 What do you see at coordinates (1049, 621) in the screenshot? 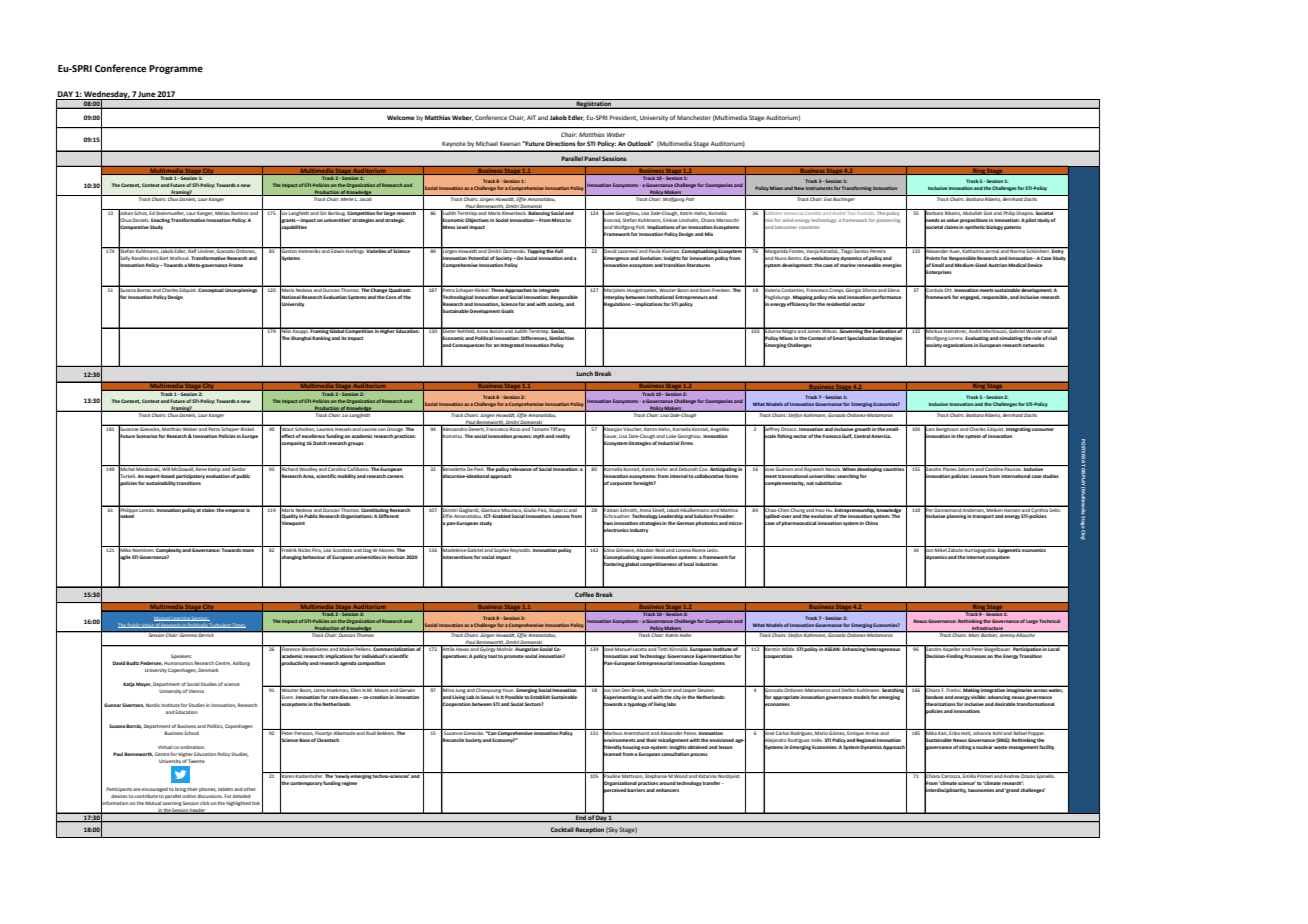
I see `Technical` at bounding box center [1049, 621].
